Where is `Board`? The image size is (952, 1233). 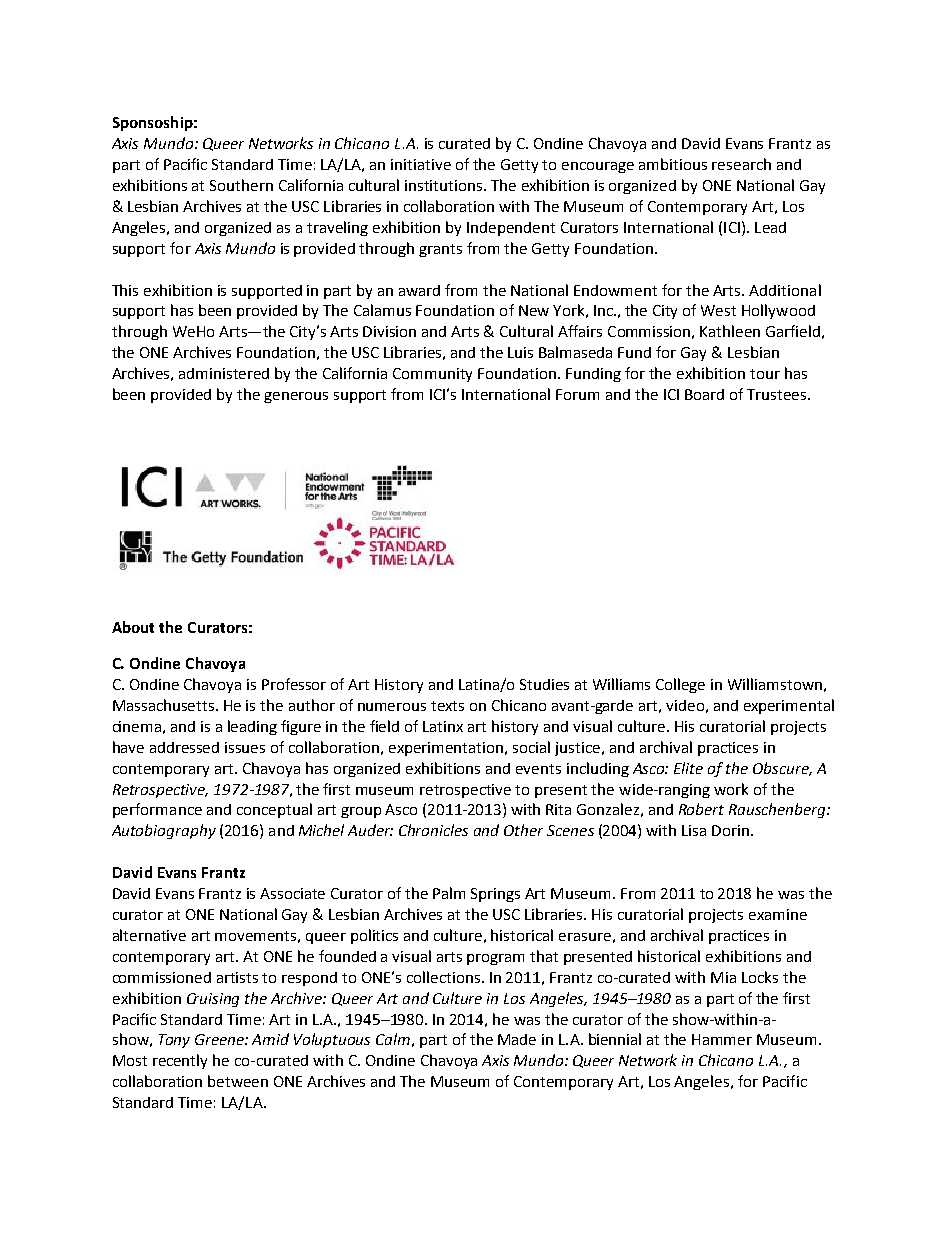 Board is located at coordinates (704, 394).
